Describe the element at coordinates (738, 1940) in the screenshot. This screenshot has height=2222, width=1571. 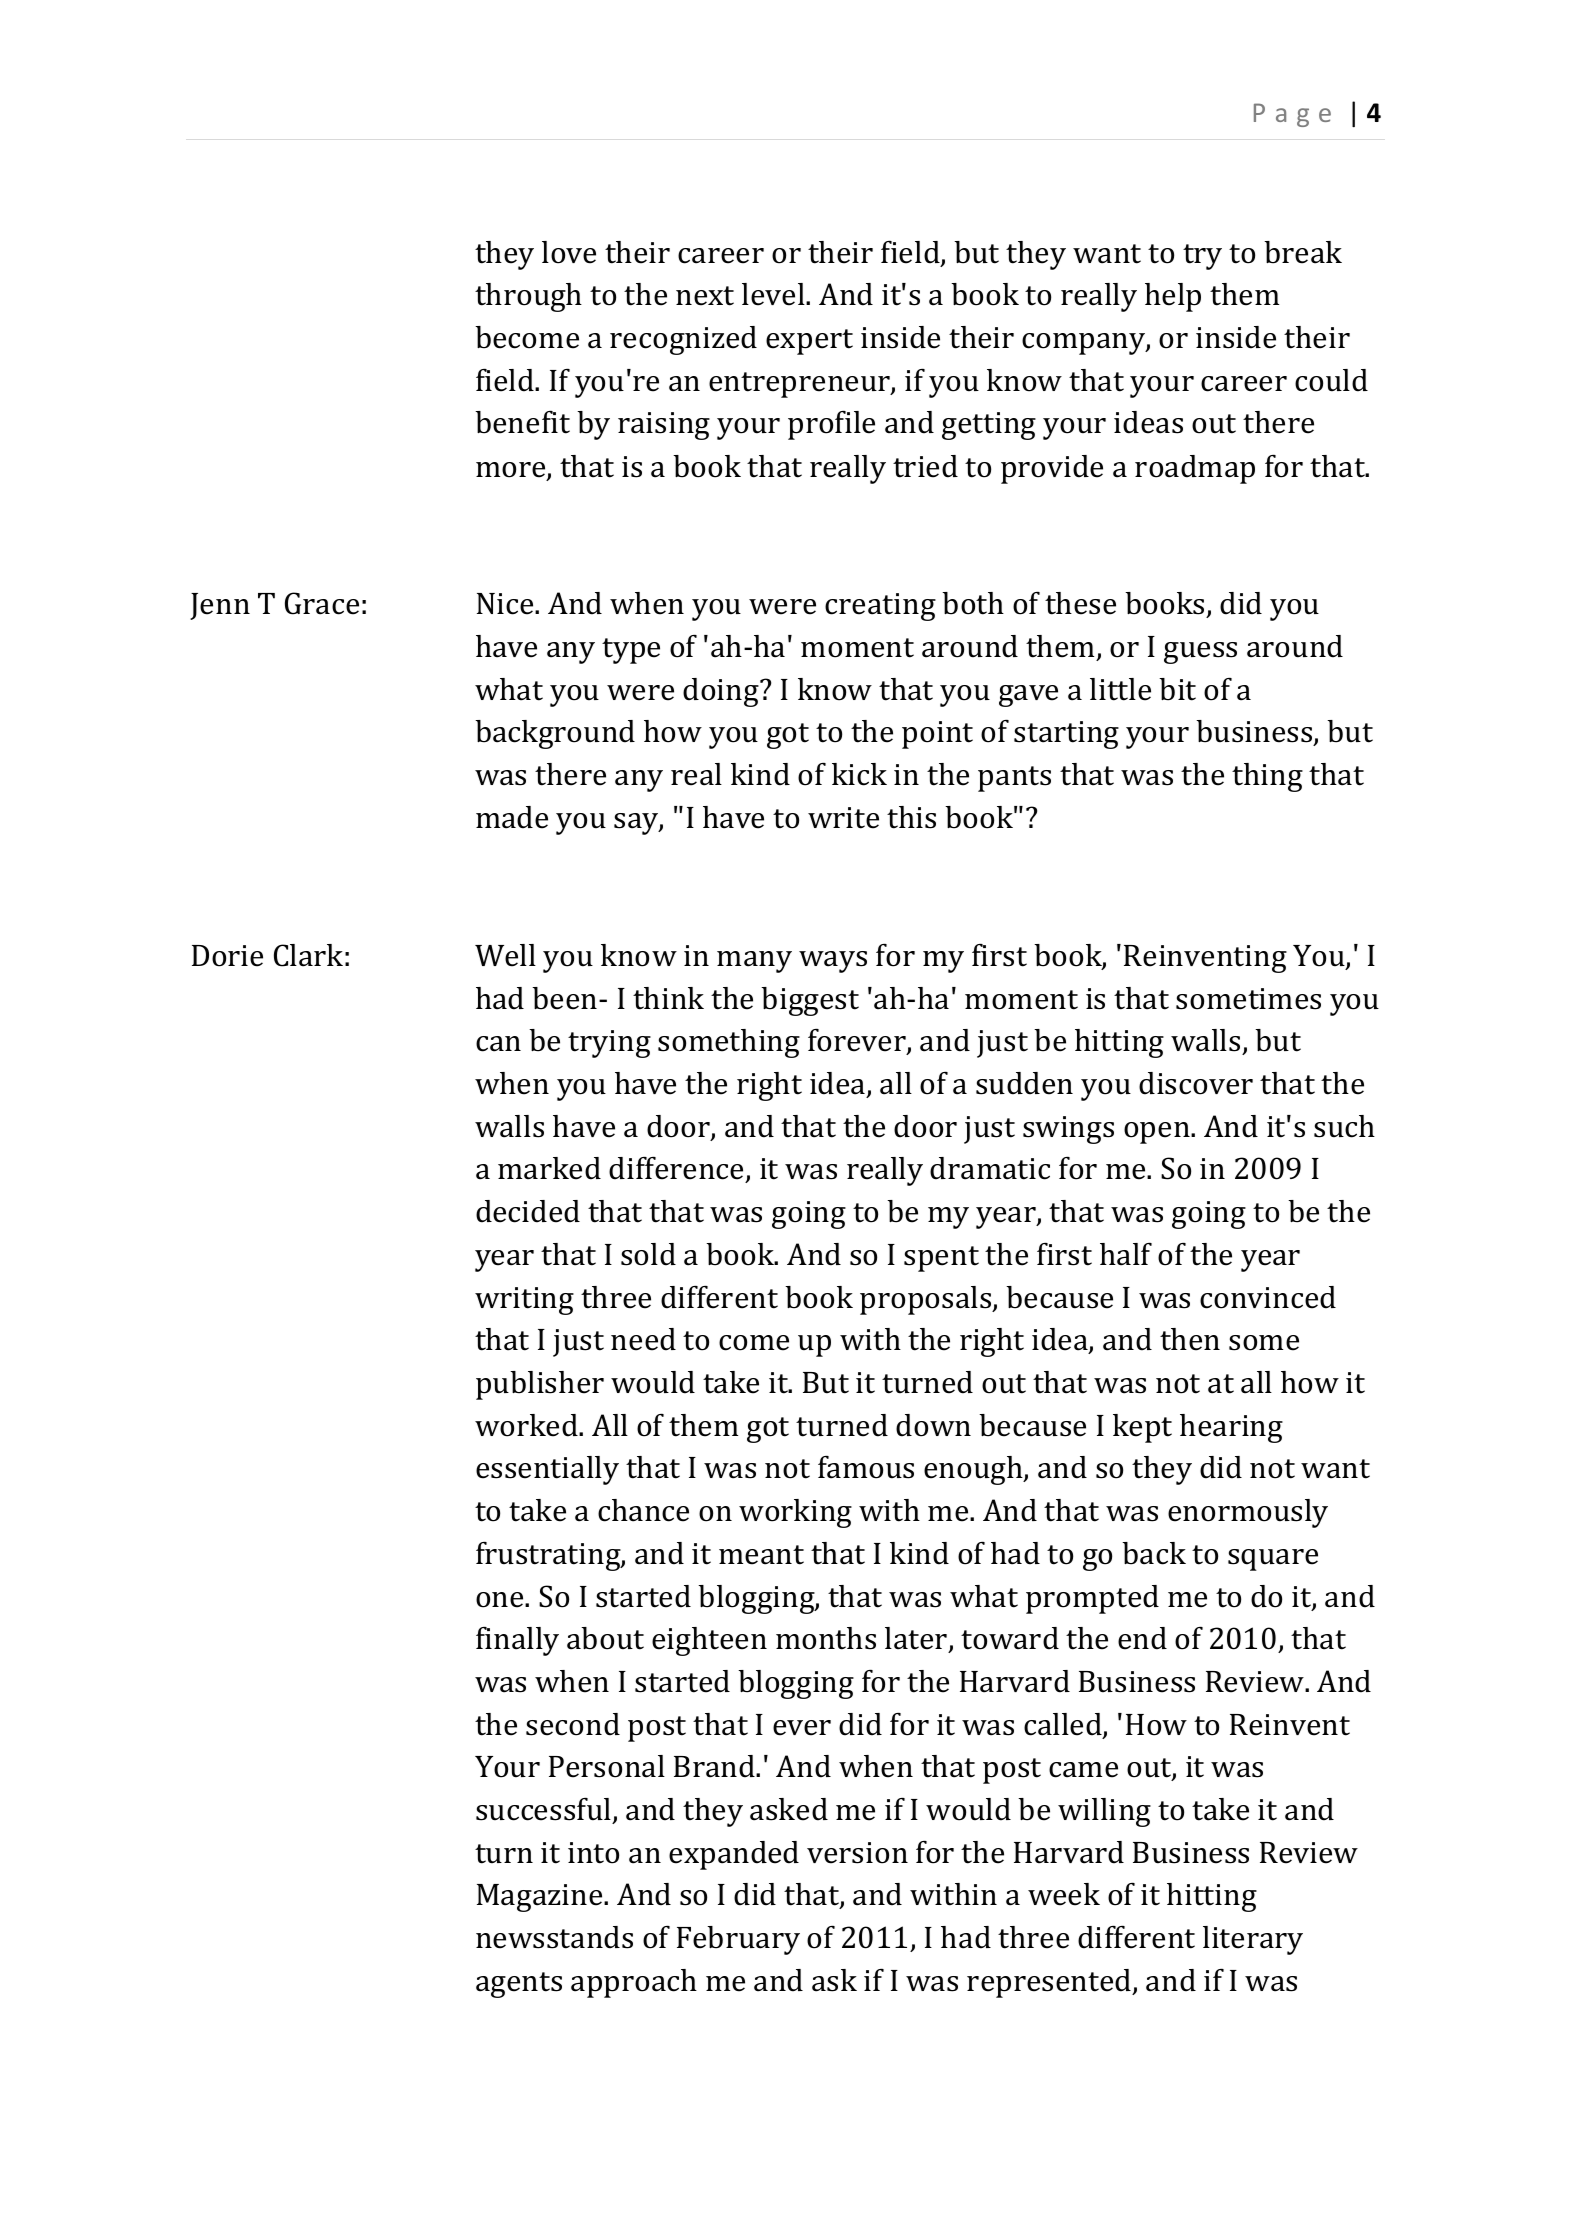
I see `February` at that location.
